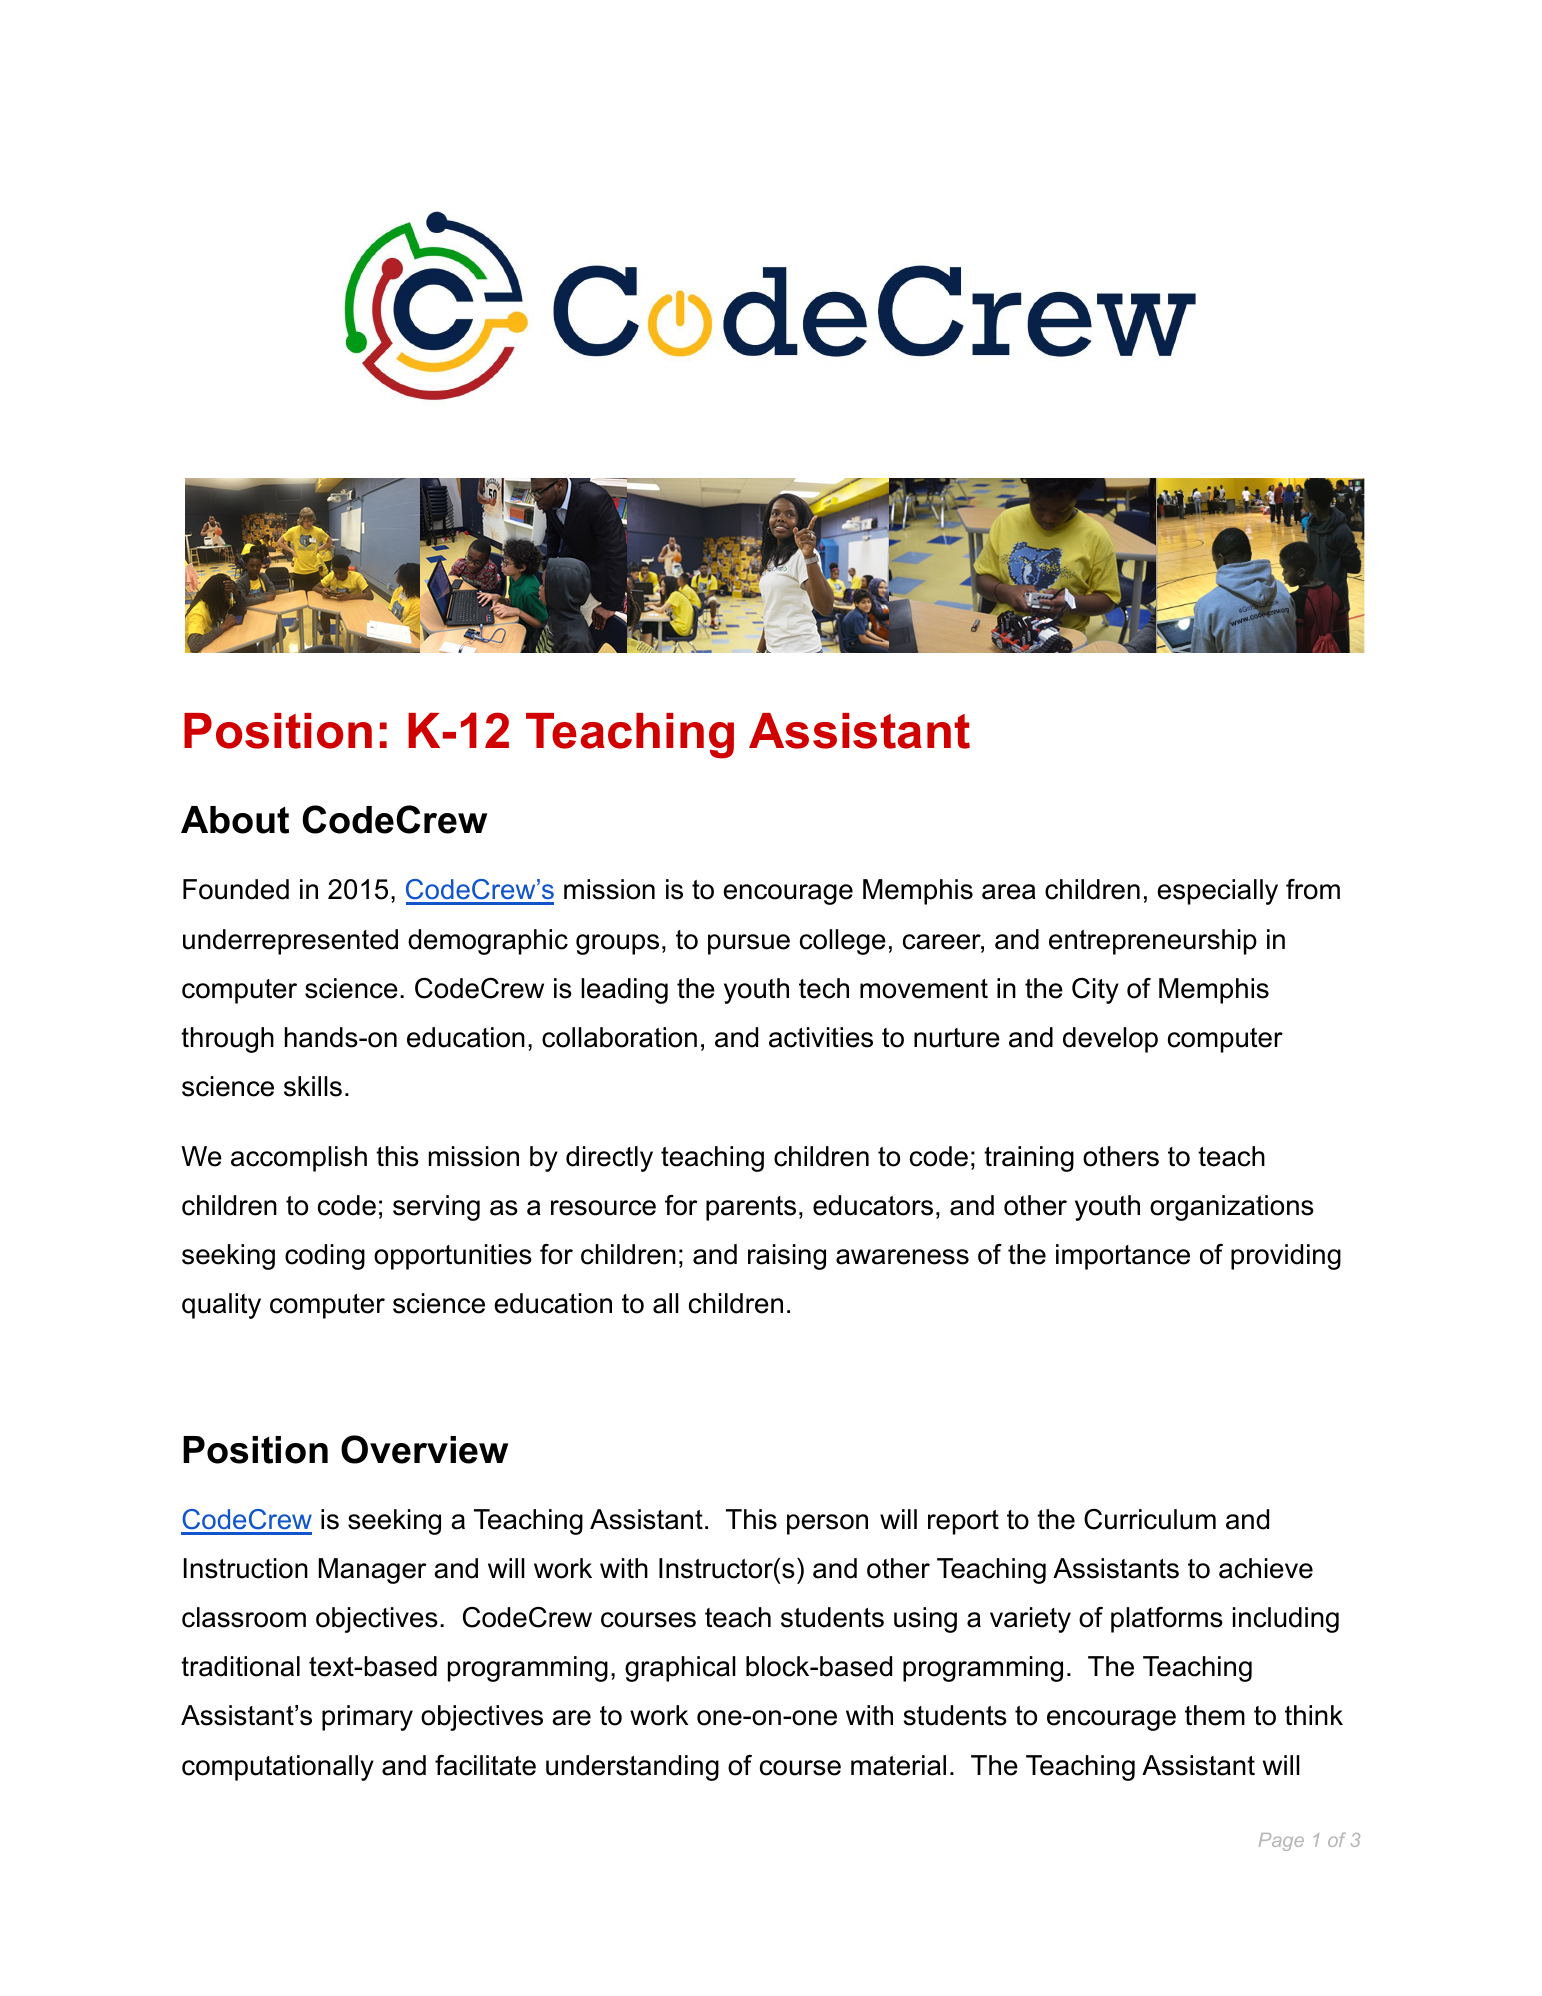 The height and width of the screenshot is (1996, 1542). I want to click on person, so click(827, 1524).
